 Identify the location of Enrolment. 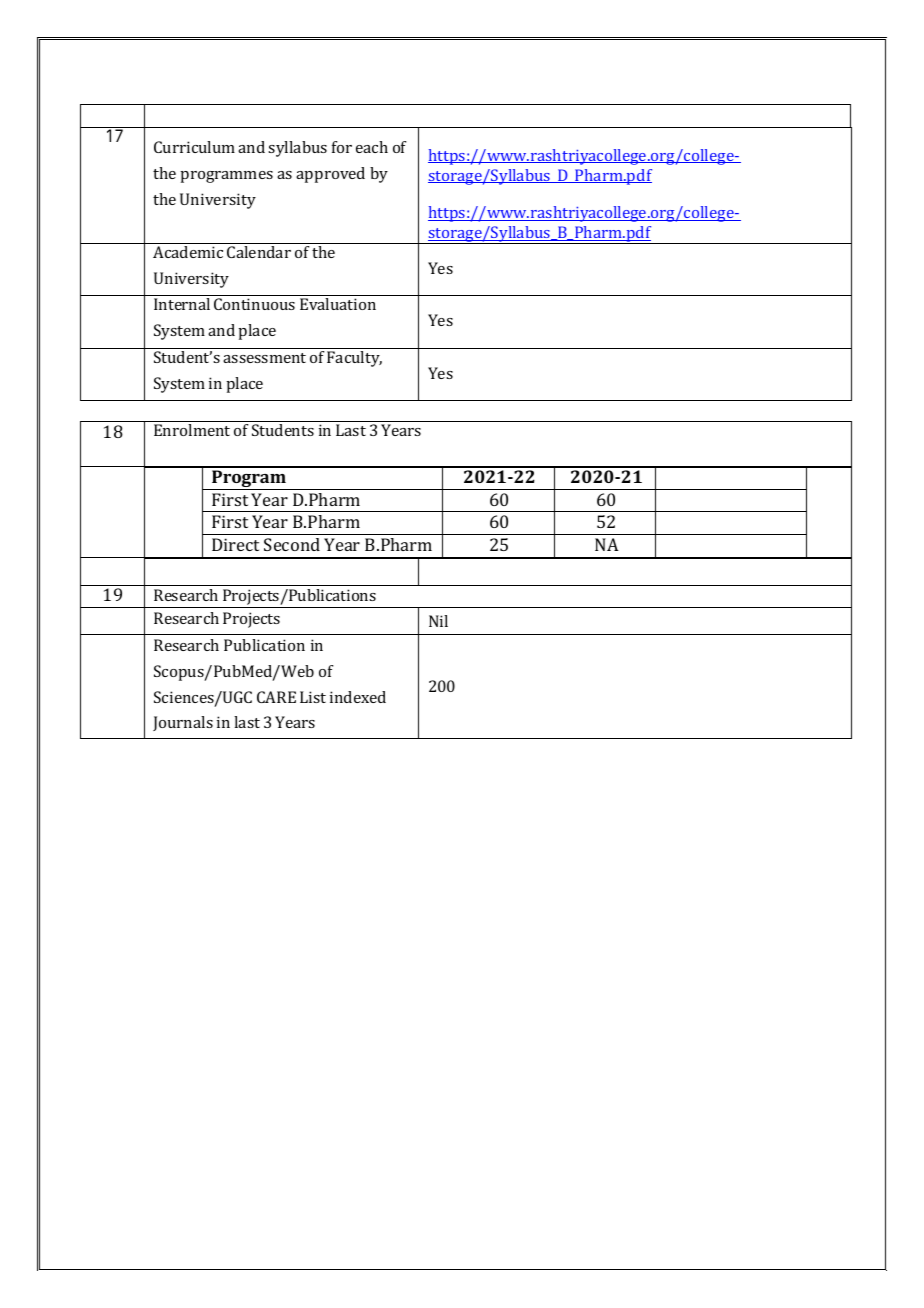
(192, 430).
